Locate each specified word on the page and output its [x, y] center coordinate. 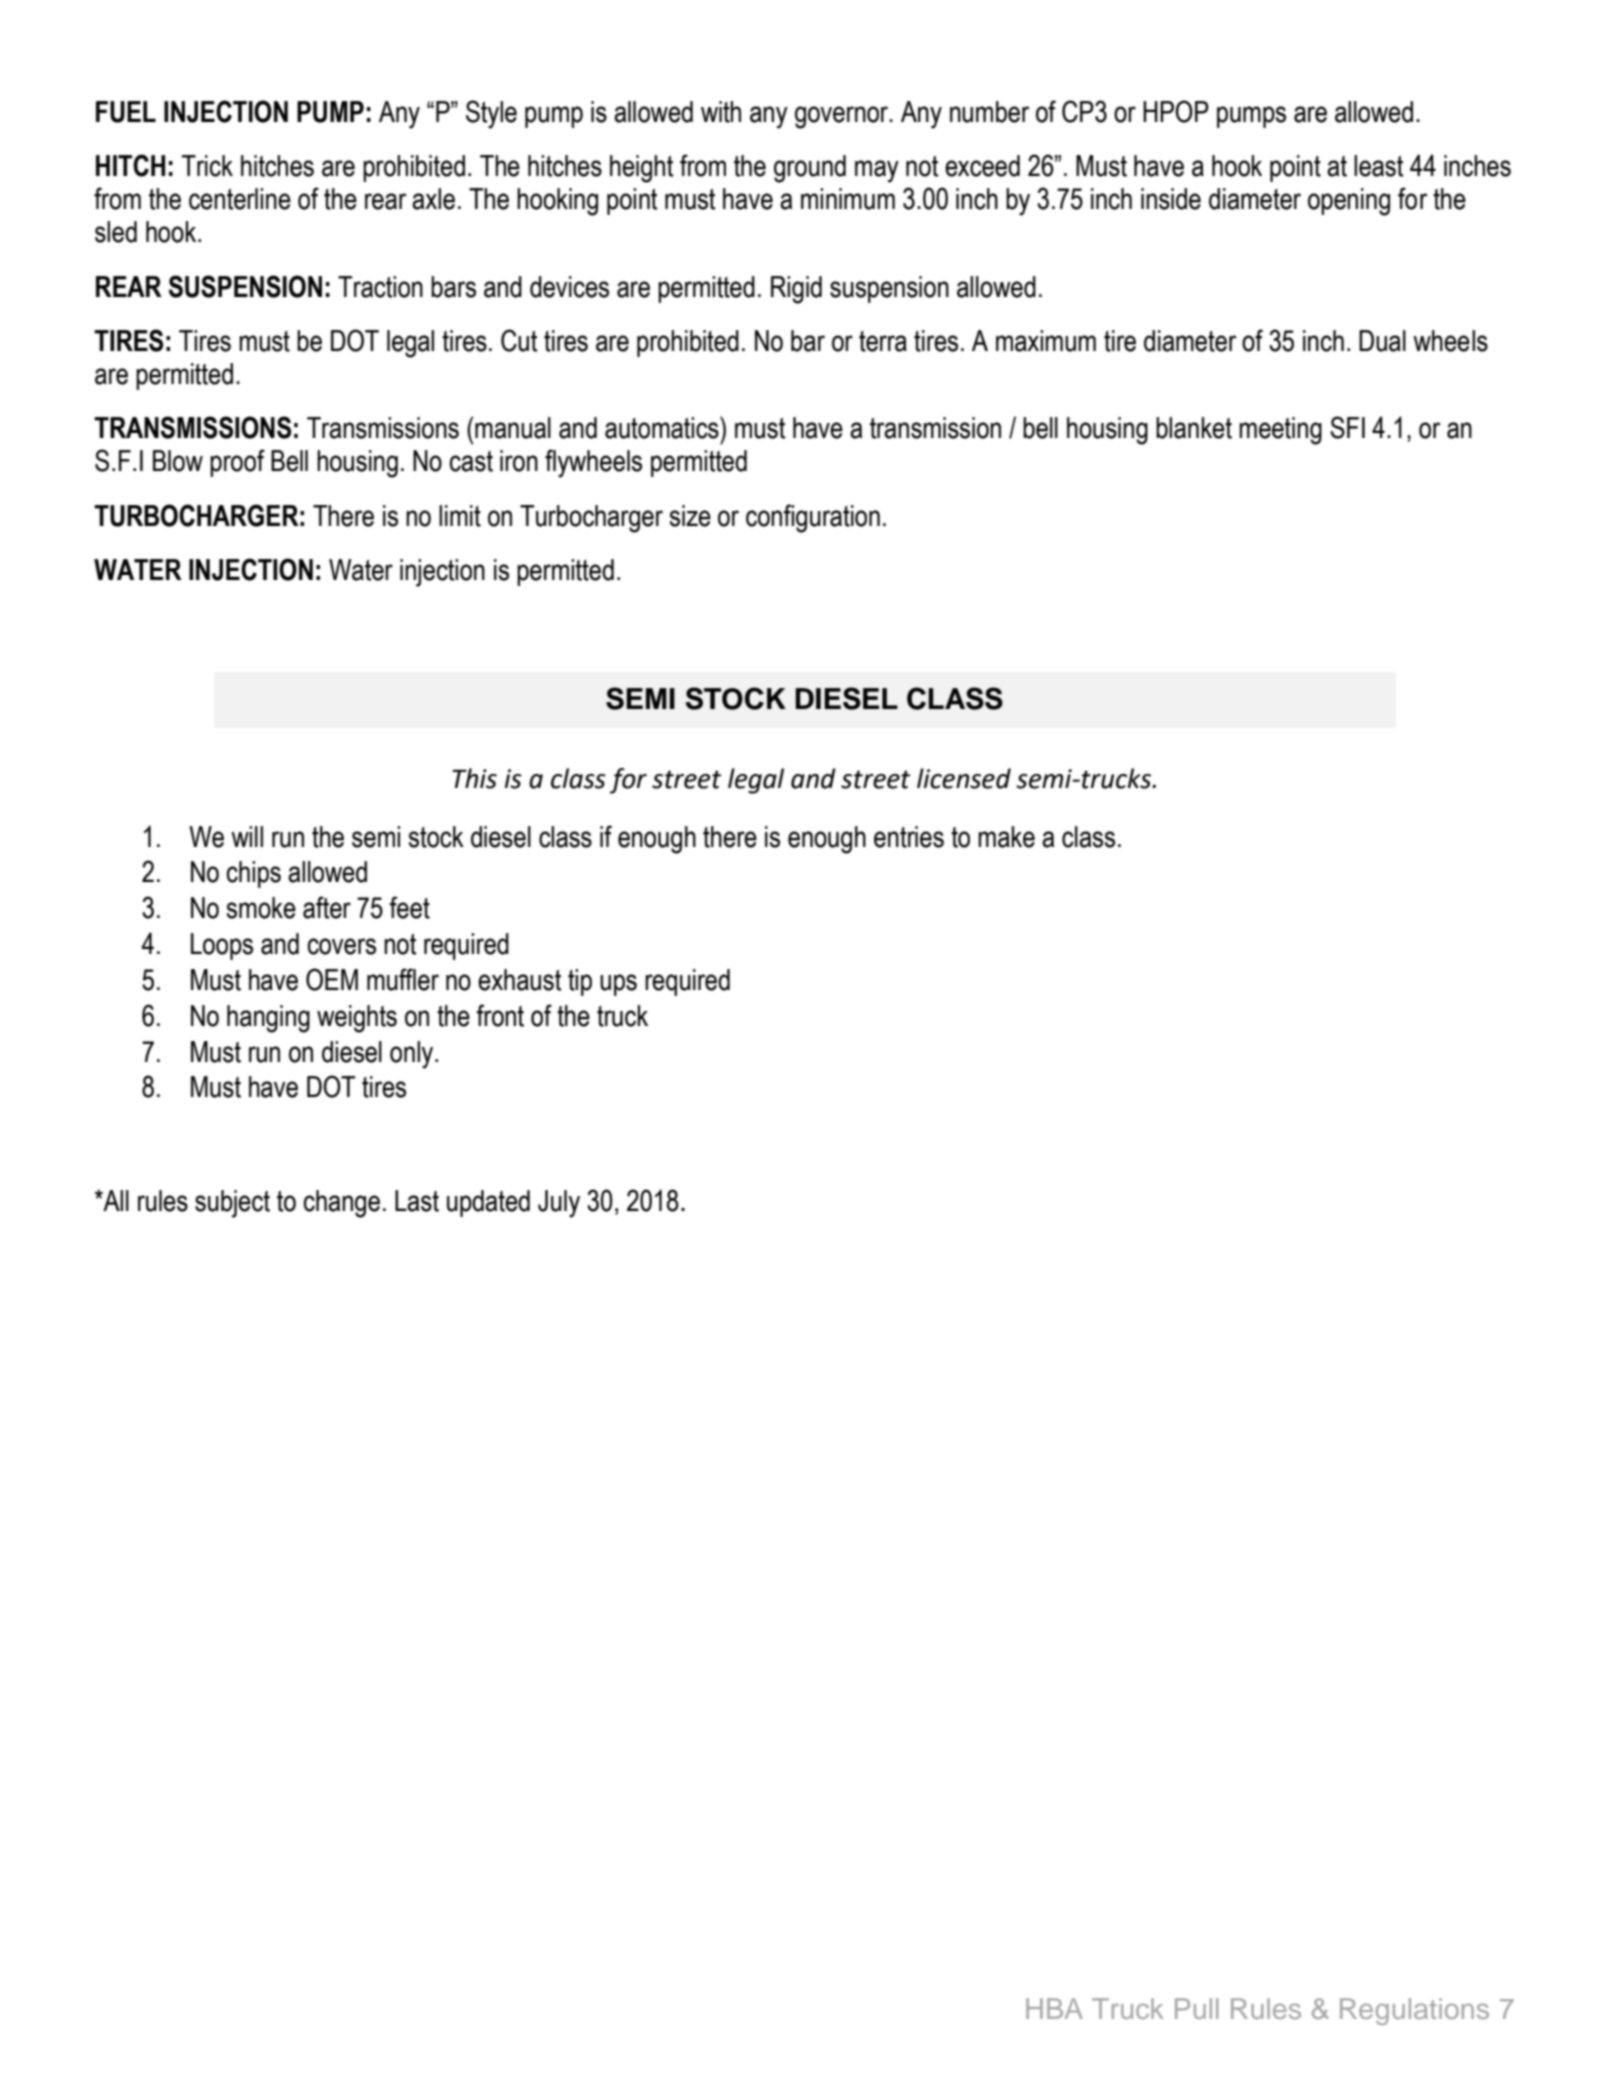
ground [810, 169]
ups [618, 985]
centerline [240, 199]
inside [1171, 199]
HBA [1054, 2008]
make [1006, 837]
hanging [268, 1019]
